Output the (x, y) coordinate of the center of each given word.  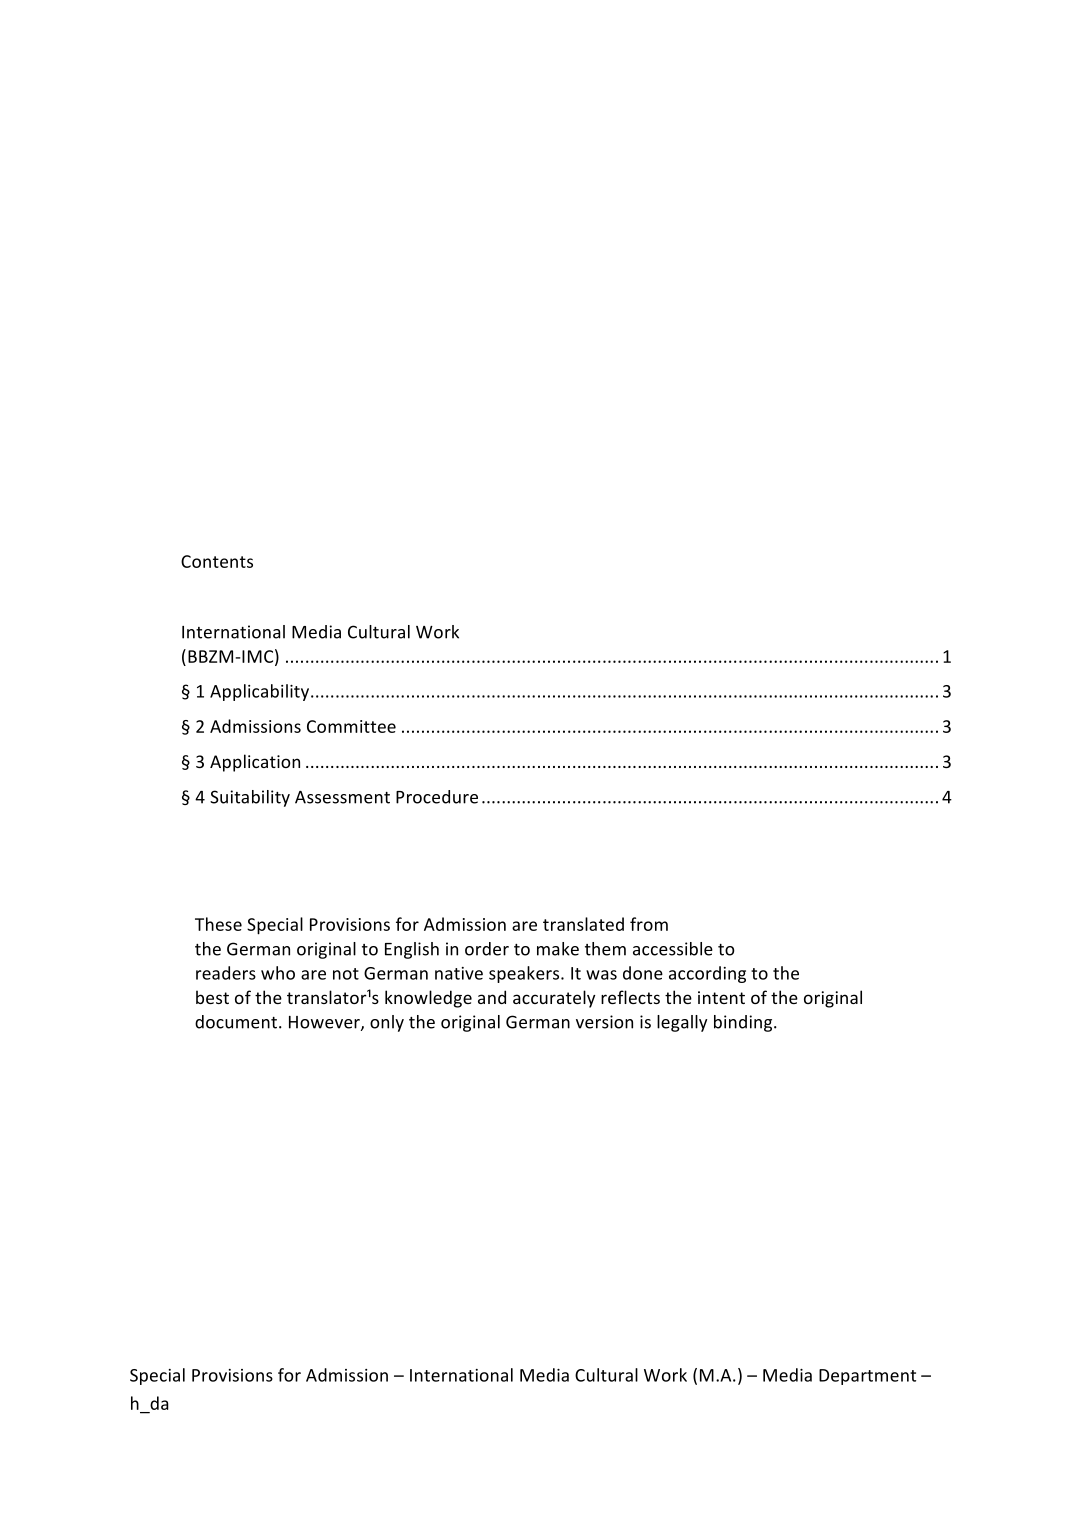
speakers (525, 974)
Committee (351, 726)
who (278, 973)
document (236, 1022)
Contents (217, 561)
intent (721, 997)
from (649, 924)
